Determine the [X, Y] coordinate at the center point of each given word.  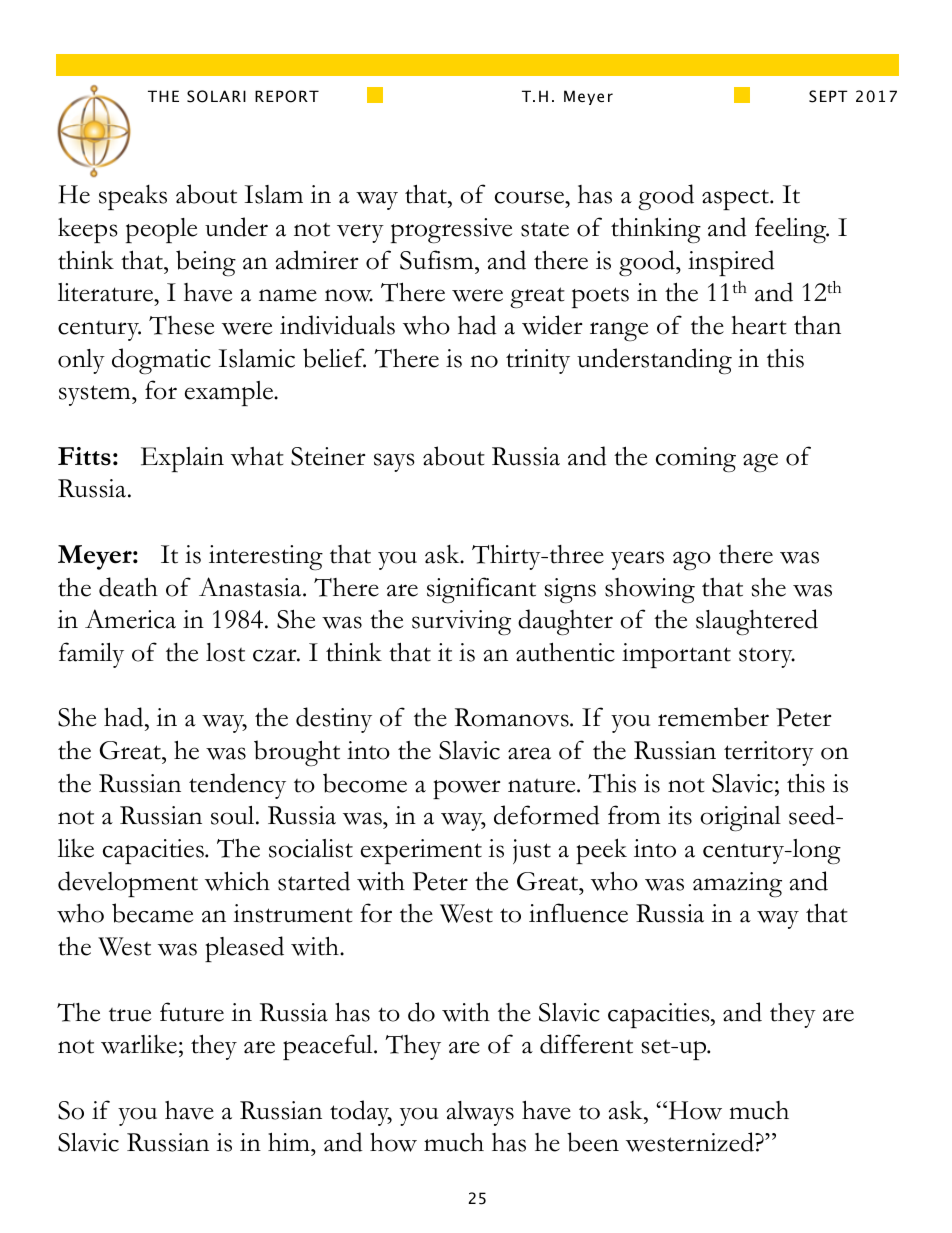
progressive [451, 231]
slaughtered [757, 622]
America [130, 619]
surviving [461, 622]
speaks [133, 197]
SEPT [828, 96]
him [290, 1141]
